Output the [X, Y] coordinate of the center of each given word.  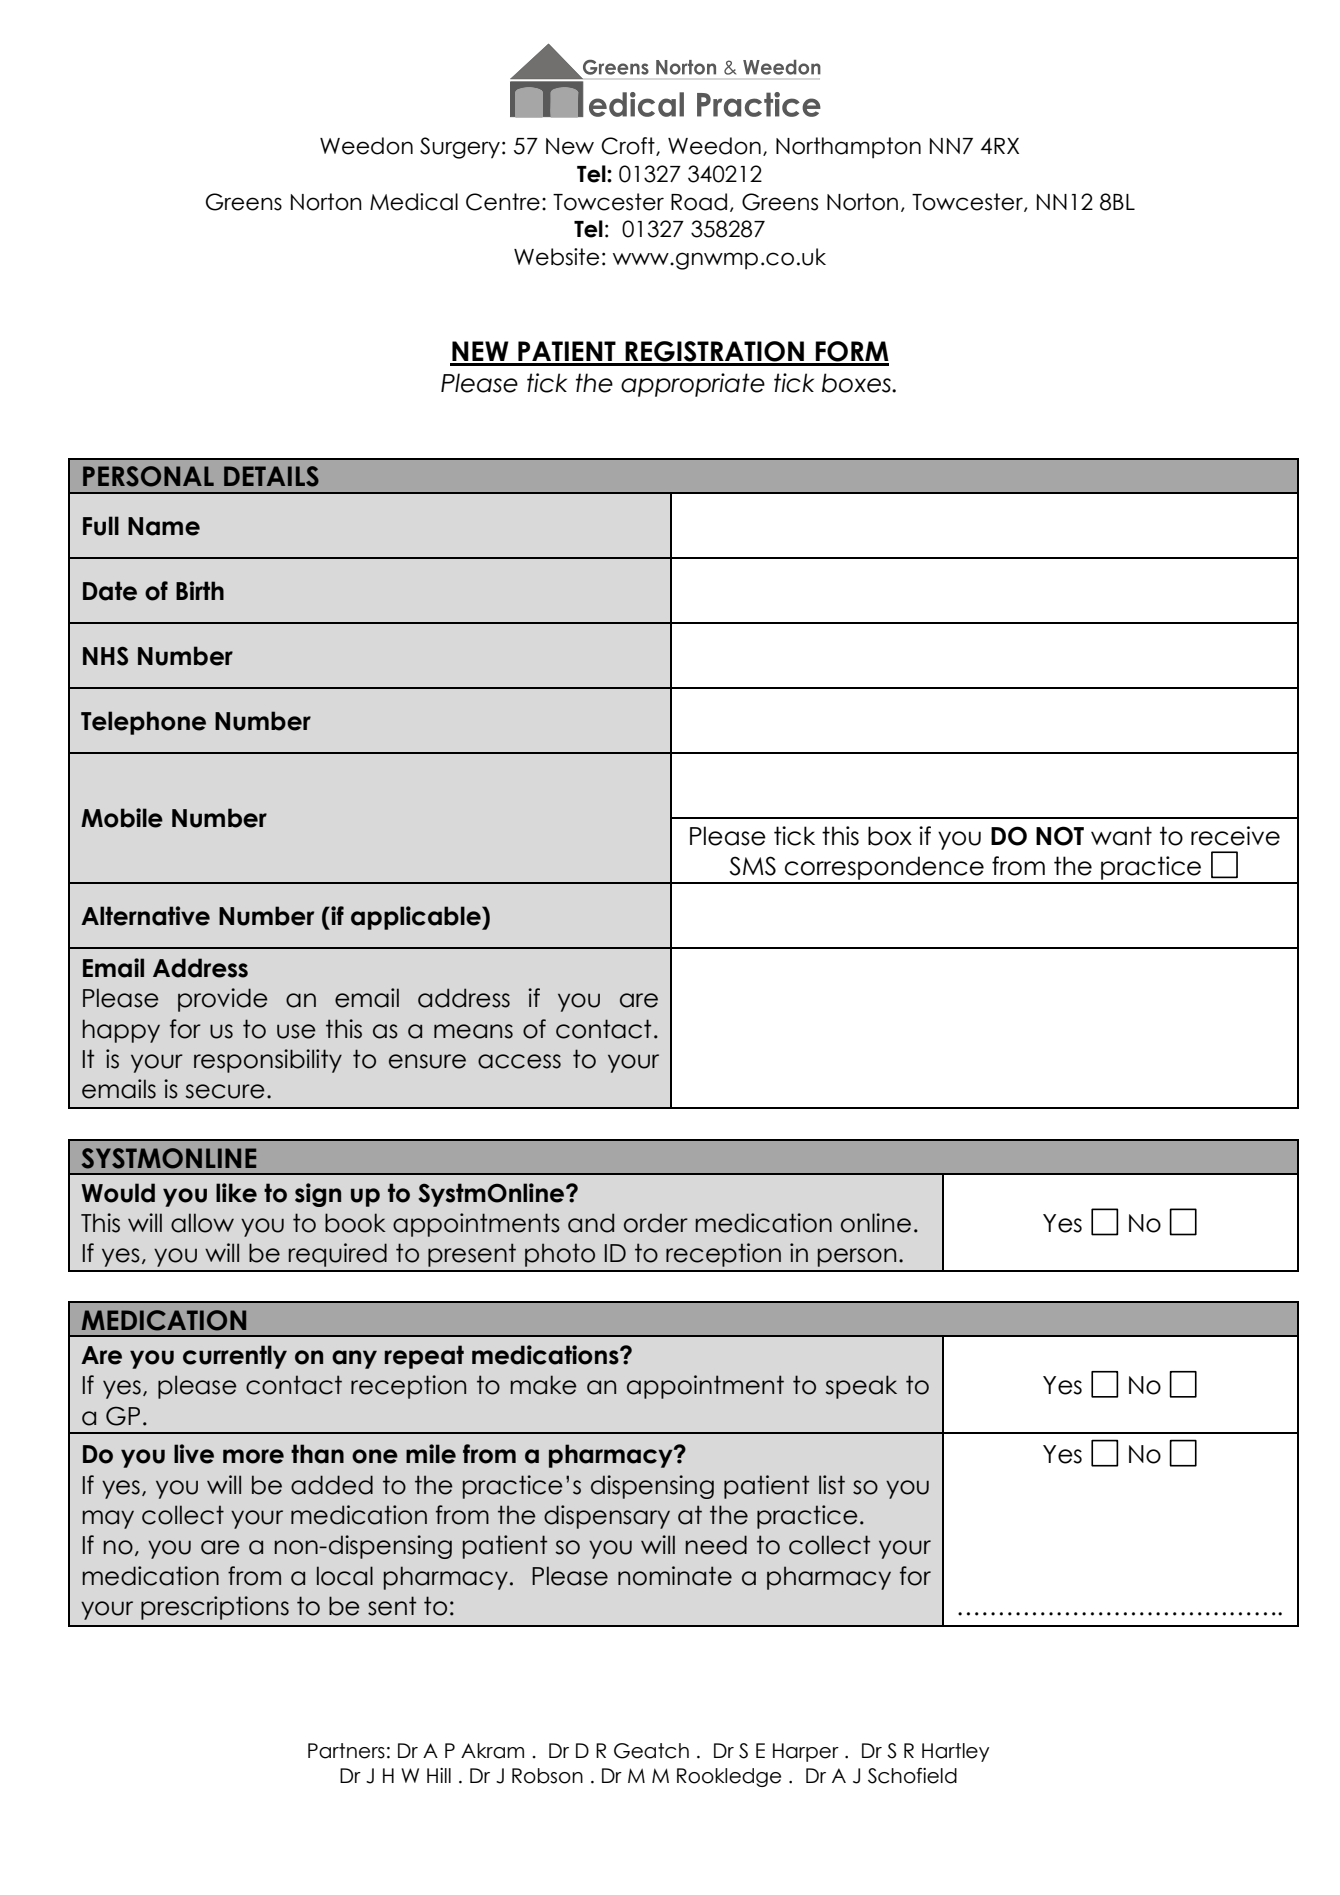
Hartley [955, 1752]
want [1121, 836]
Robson [547, 1776]
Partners [346, 1751]
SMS [753, 866]
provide [223, 1000]
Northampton [848, 148]
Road [699, 202]
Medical [414, 202]
